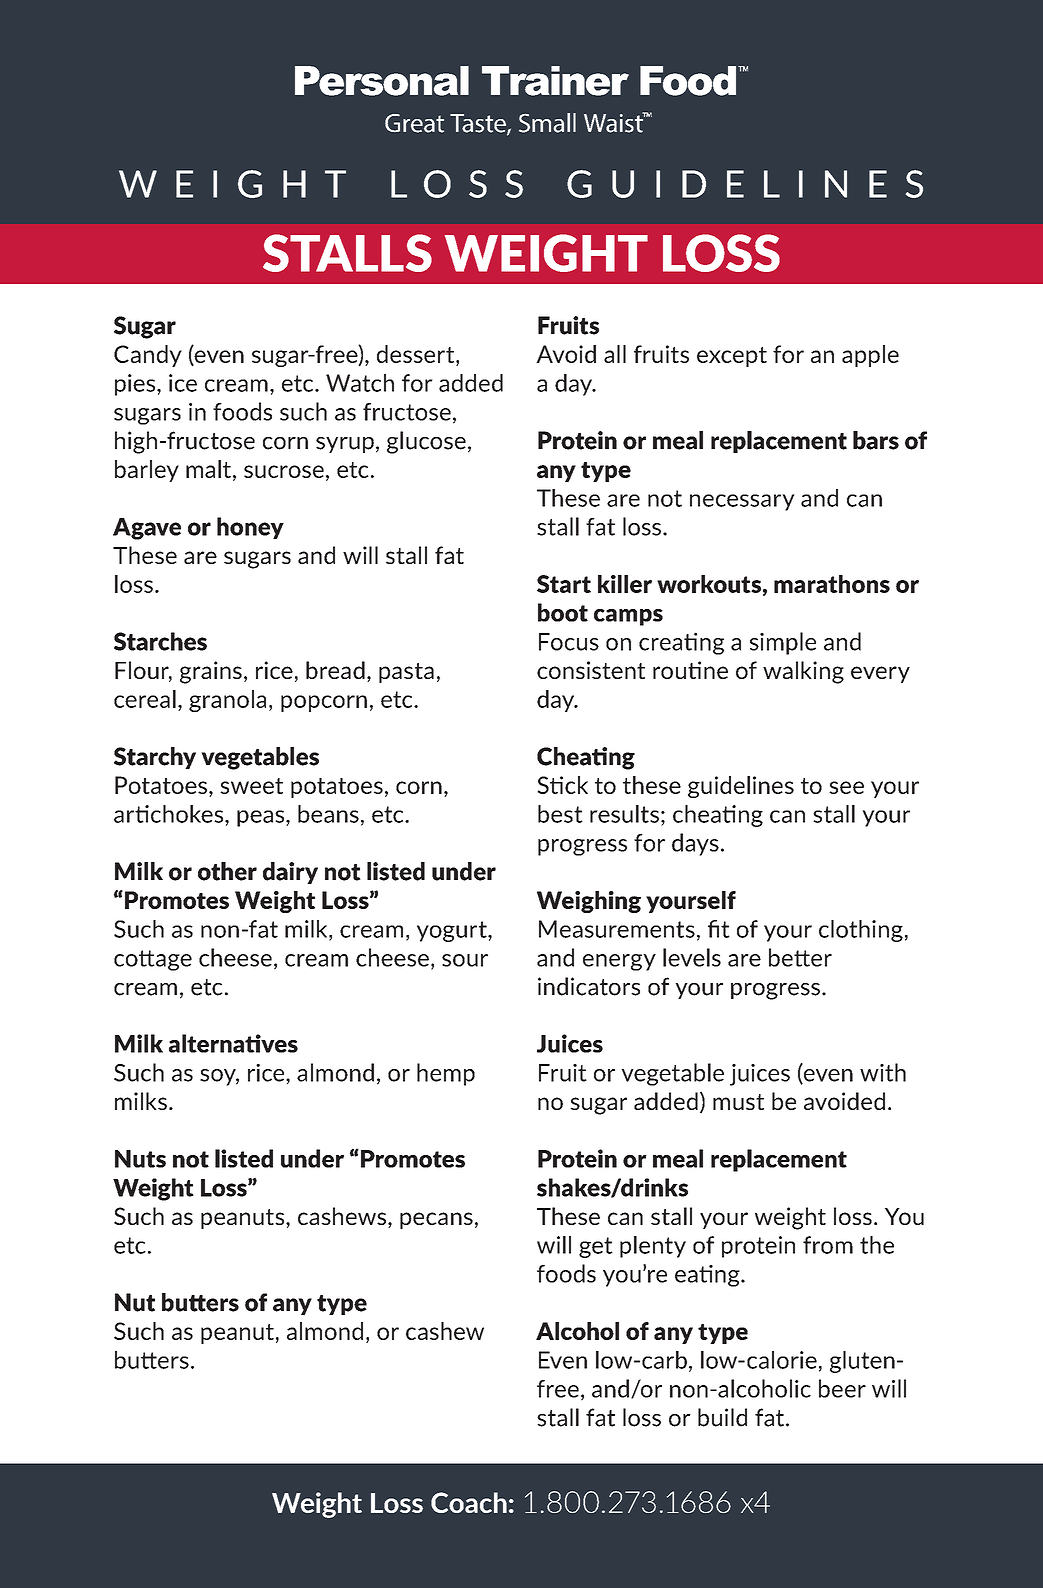  What do you see at coordinates (738, 1102) in the screenshot?
I see `must` at bounding box center [738, 1102].
